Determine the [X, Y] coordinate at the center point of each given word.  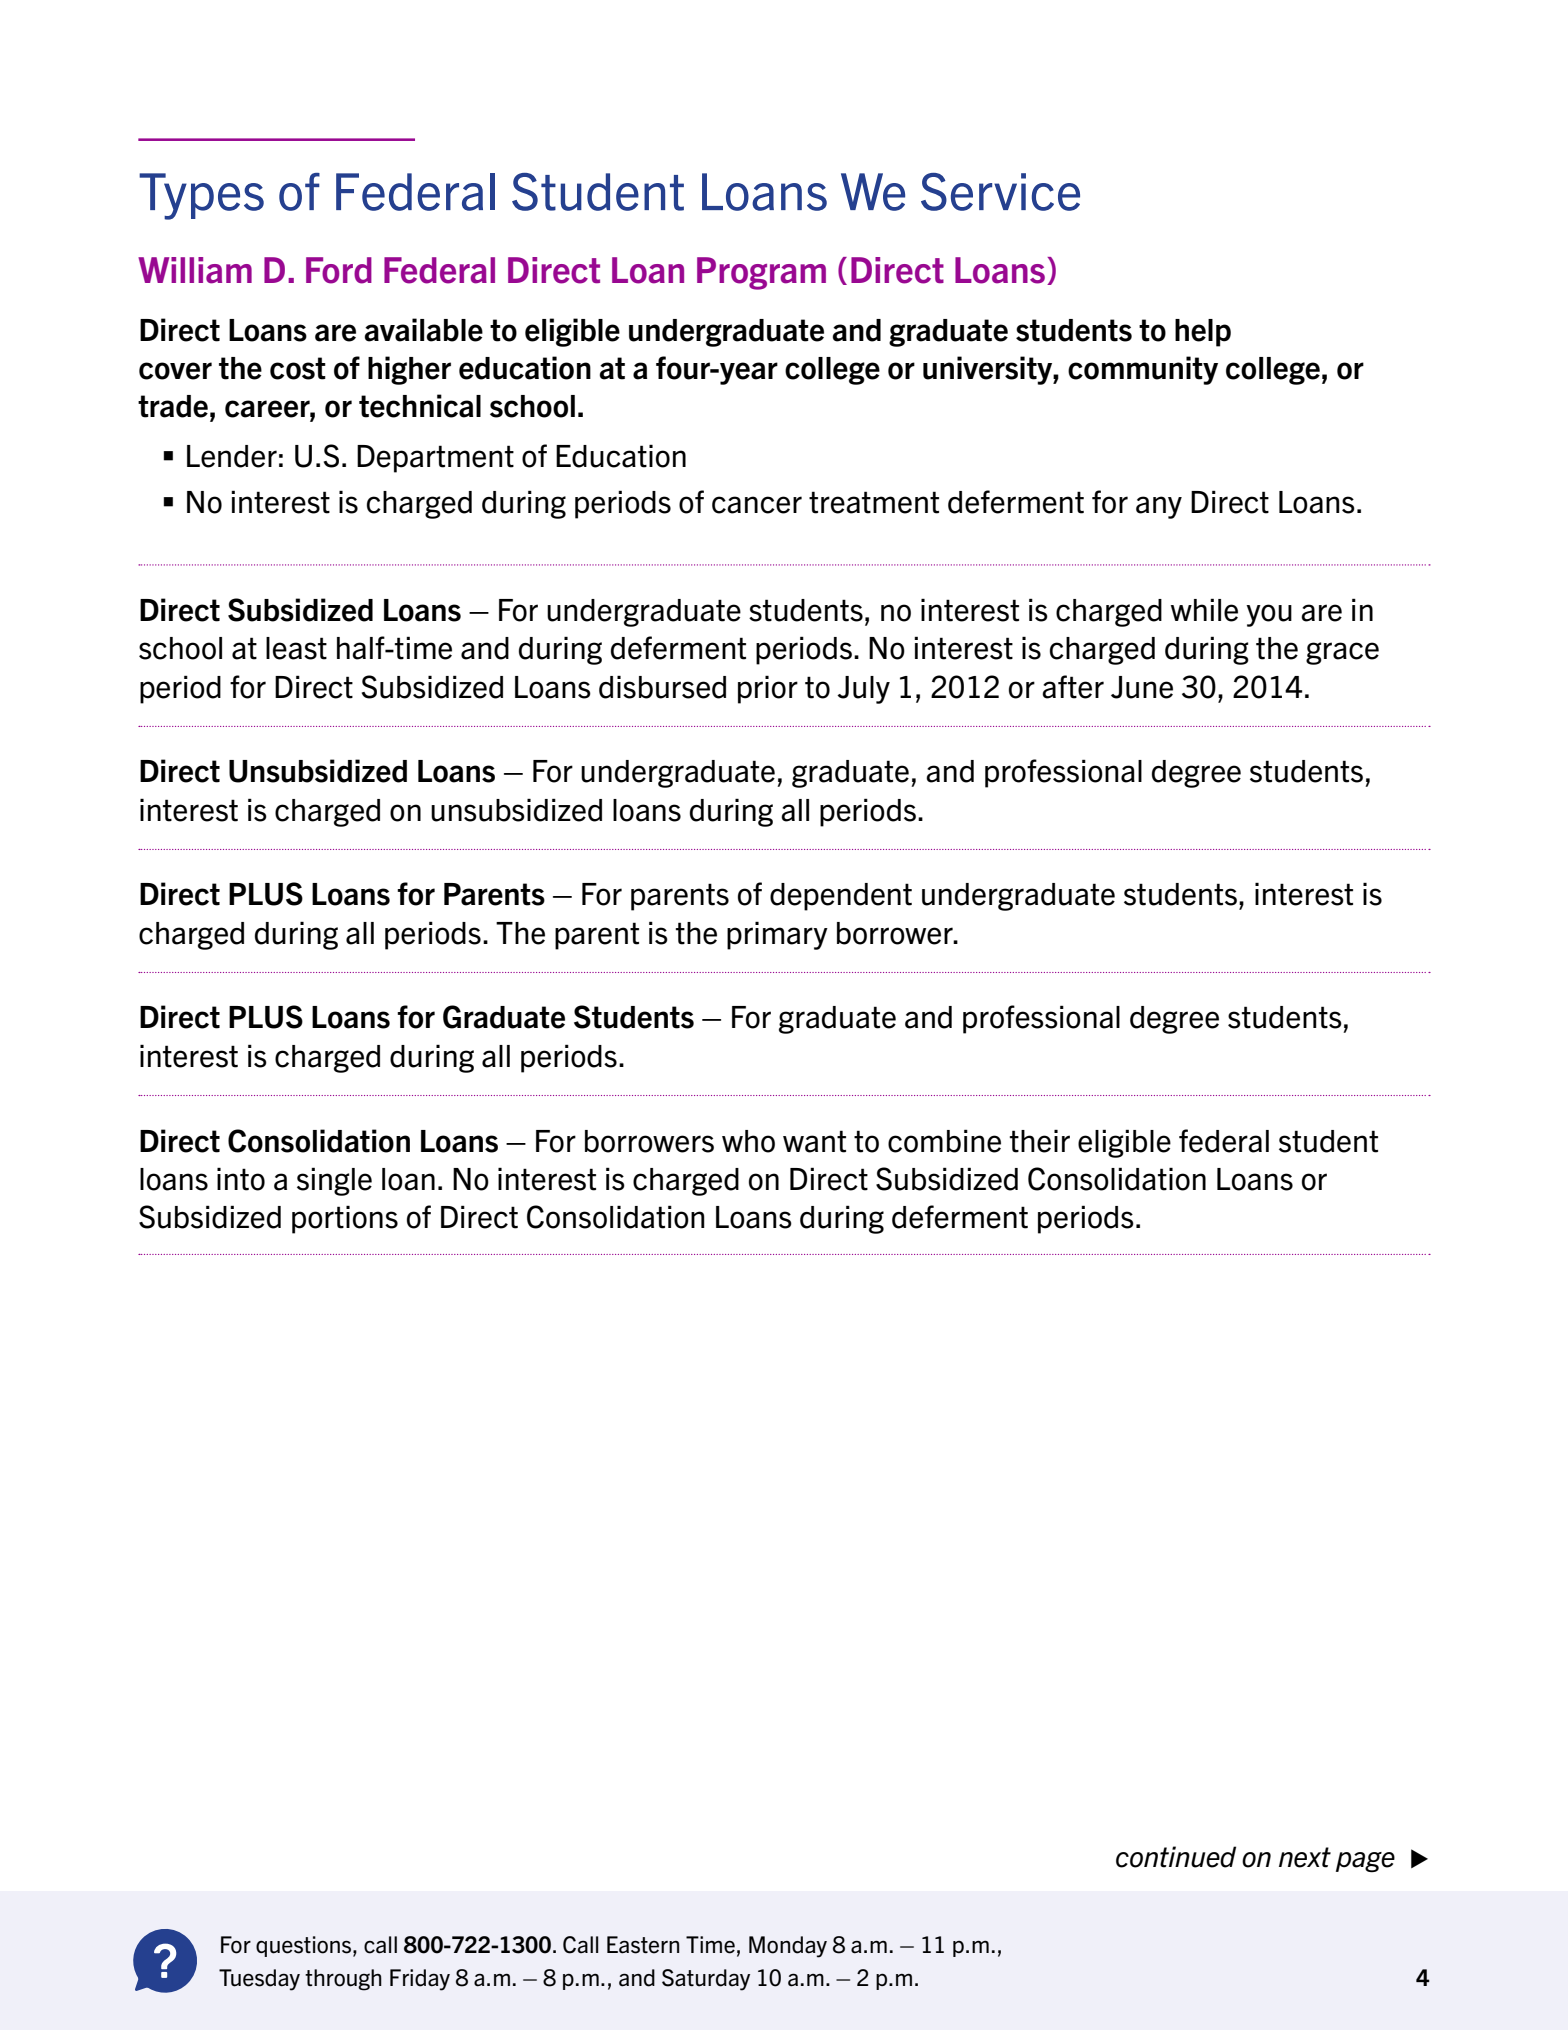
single [334, 1181]
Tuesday [259, 1980]
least [296, 648]
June [1142, 687]
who [748, 1141]
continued [1176, 1857]
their [1040, 1141]
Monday [788, 1947]
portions [345, 1219]
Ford [339, 270]
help [1203, 333]
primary [777, 935]
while [1204, 610]
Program [761, 273]
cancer [757, 505]
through [343, 1980]
